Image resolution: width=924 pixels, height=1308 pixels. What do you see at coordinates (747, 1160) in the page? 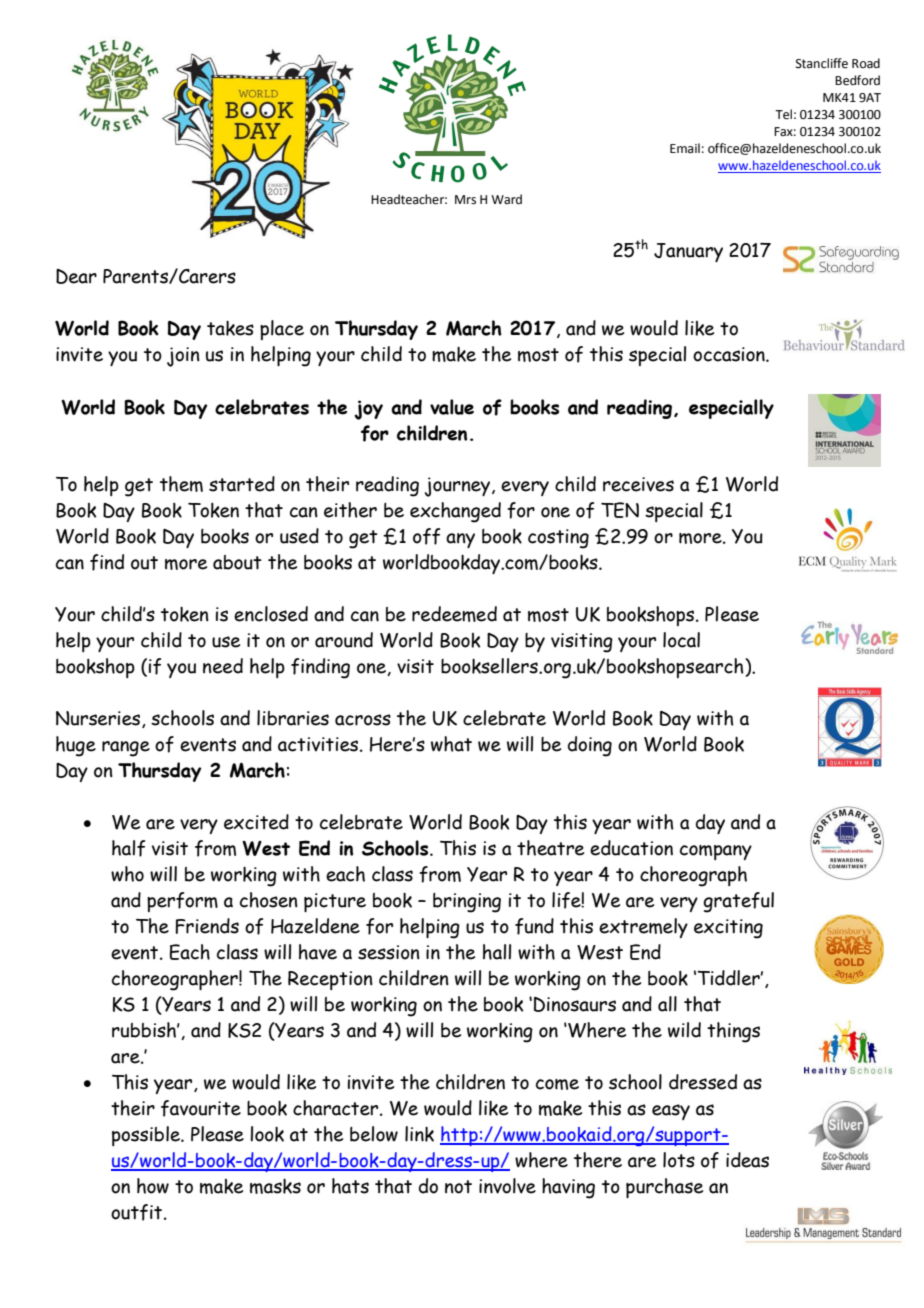
I see `ideas` at bounding box center [747, 1160].
